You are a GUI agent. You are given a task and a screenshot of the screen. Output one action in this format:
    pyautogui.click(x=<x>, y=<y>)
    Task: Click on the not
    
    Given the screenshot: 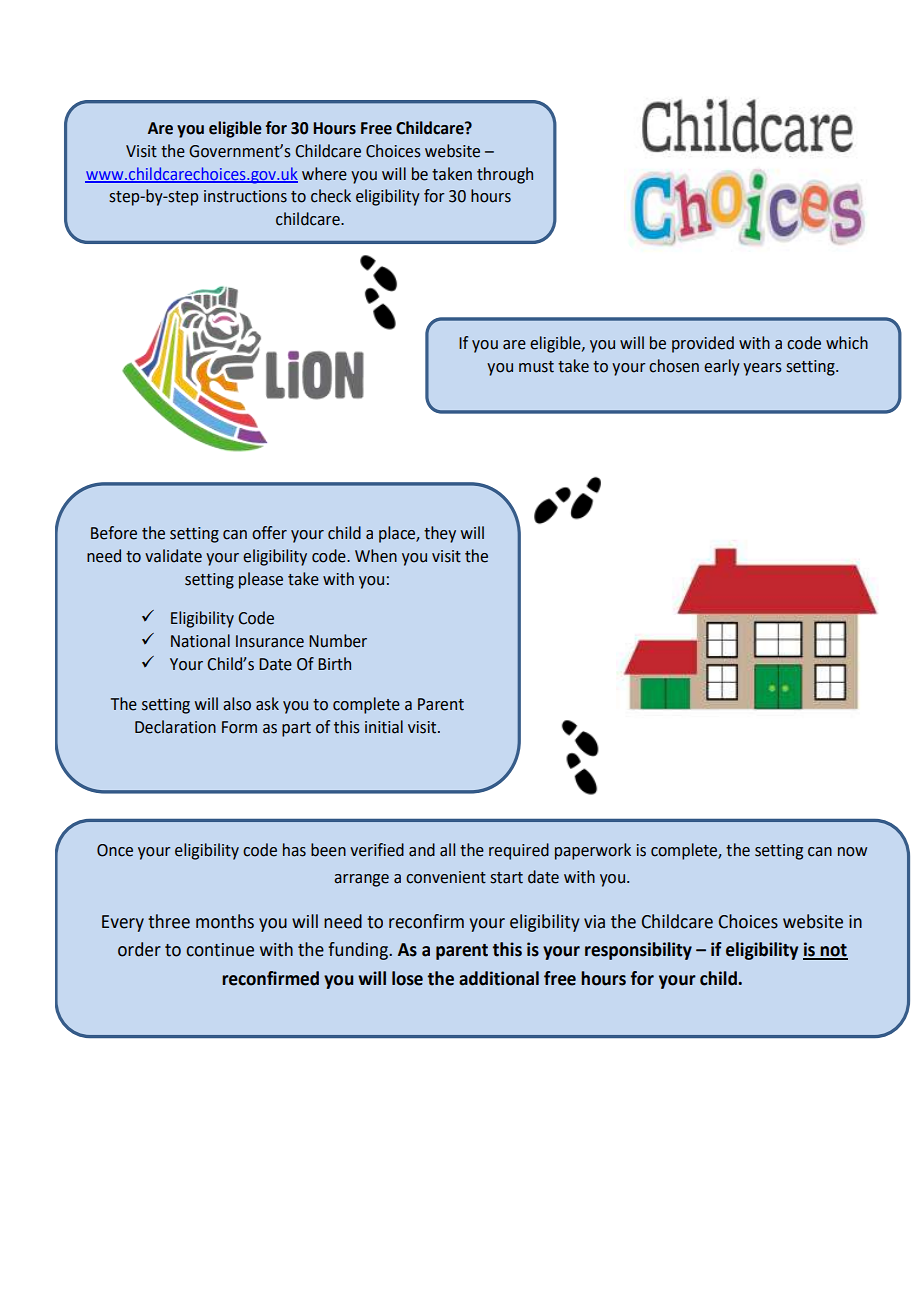 What is the action you would take?
    pyautogui.click(x=833, y=951)
